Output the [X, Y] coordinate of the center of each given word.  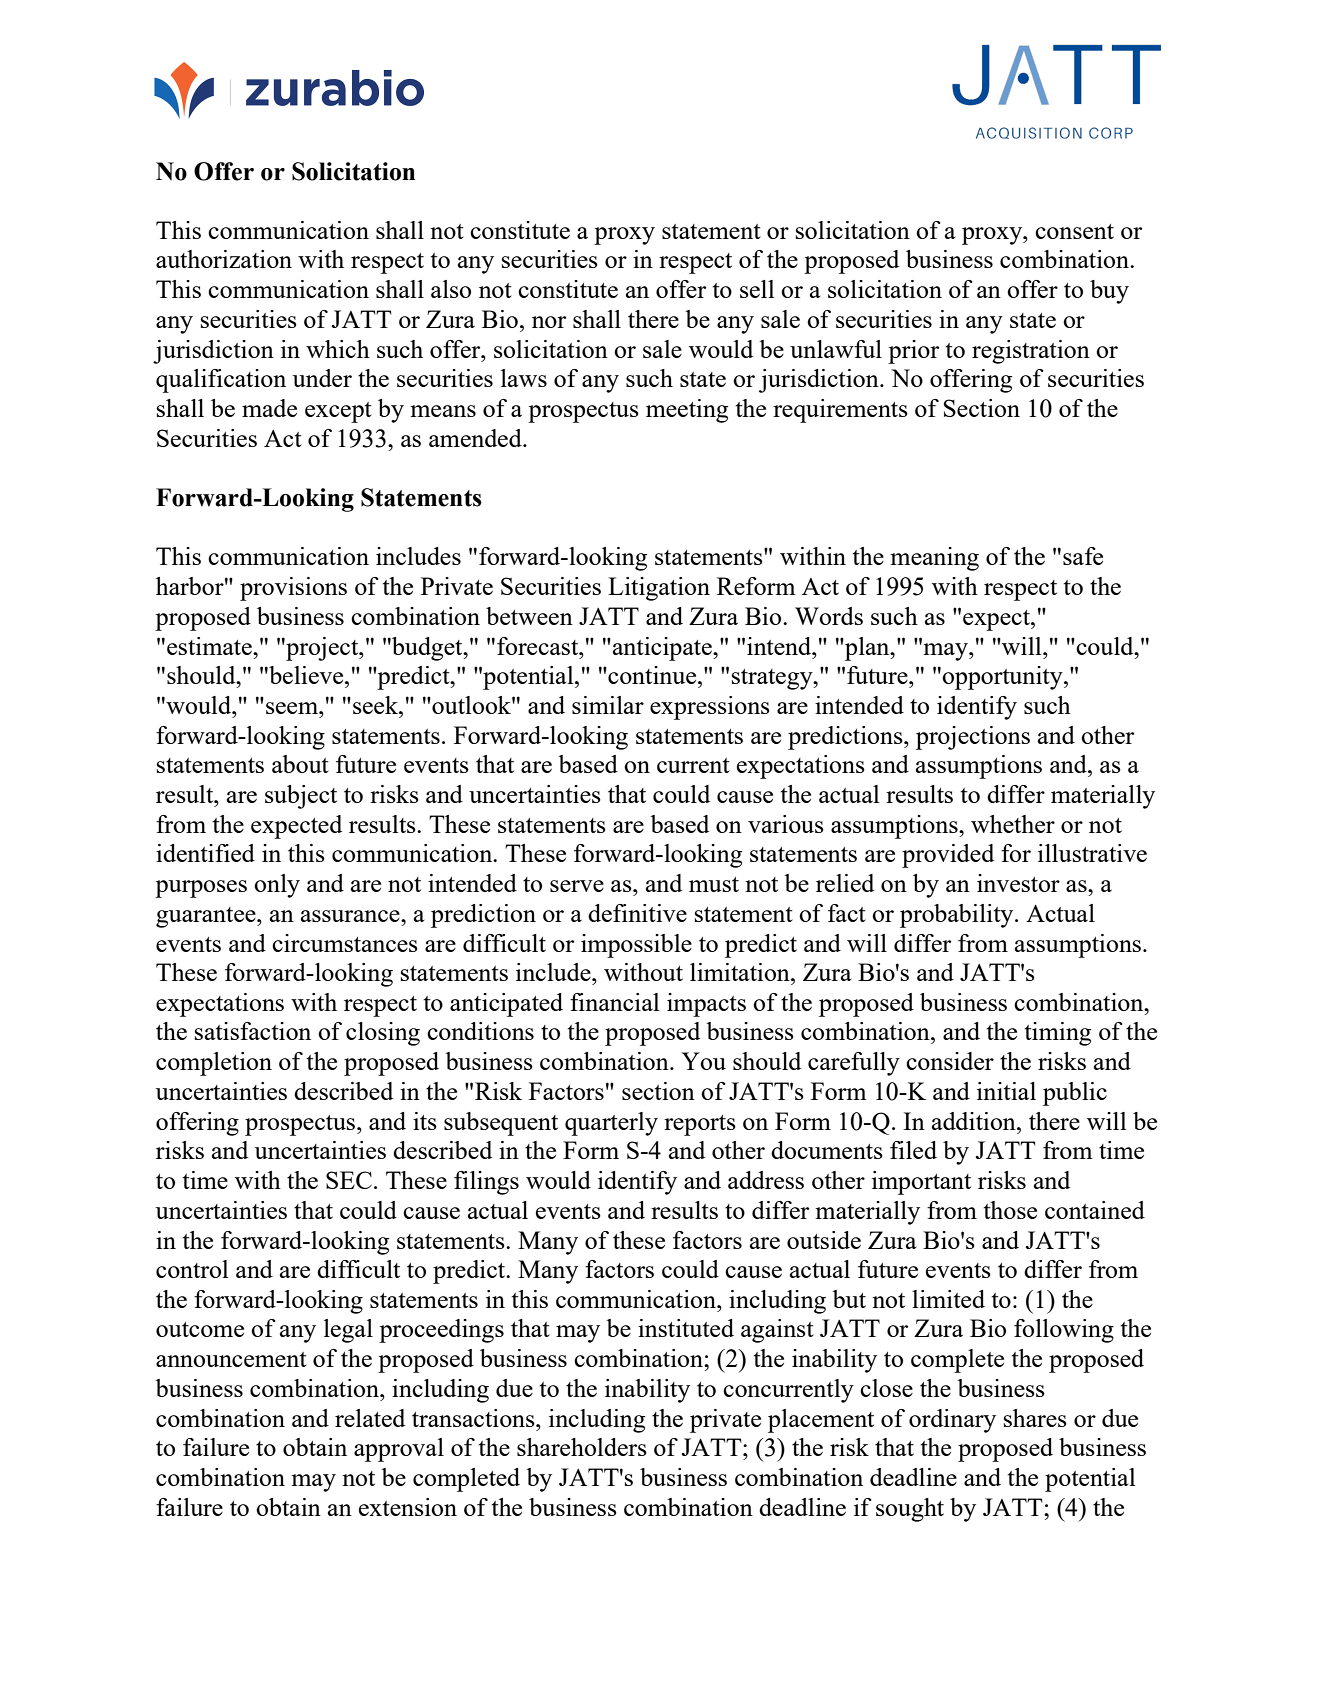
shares [1035, 1418]
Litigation [659, 589]
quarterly [611, 1124]
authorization [224, 259]
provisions [293, 589]
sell [757, 289]
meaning [934, 559]
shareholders [582, 1447]
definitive [637, 913]
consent [1074, 231]
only [277, 886]
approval [399, 1450]
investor [1018, 883]
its [425, 1121]
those [1010, 1210]
